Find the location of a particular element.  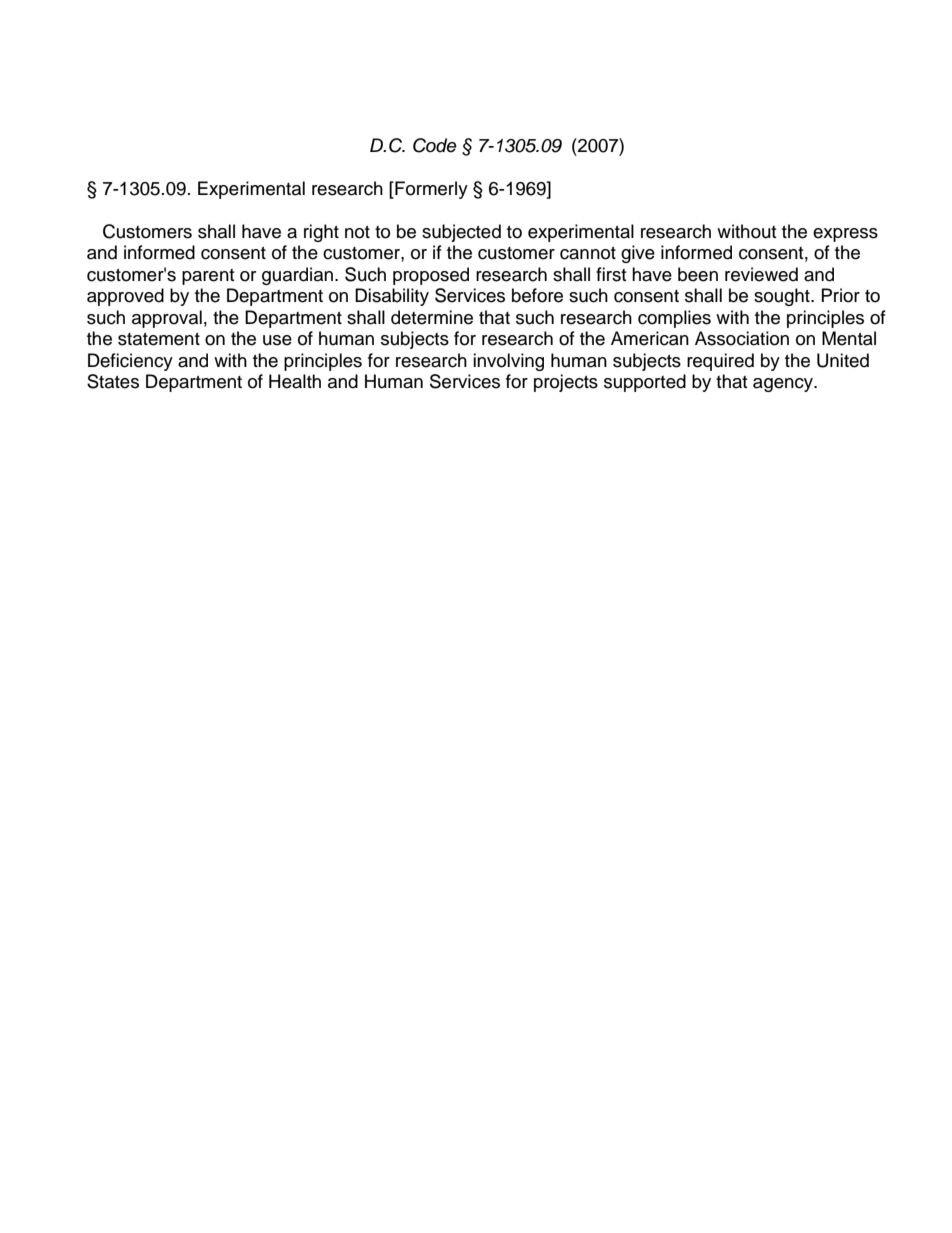

States is located at coordinates (113, 381).
